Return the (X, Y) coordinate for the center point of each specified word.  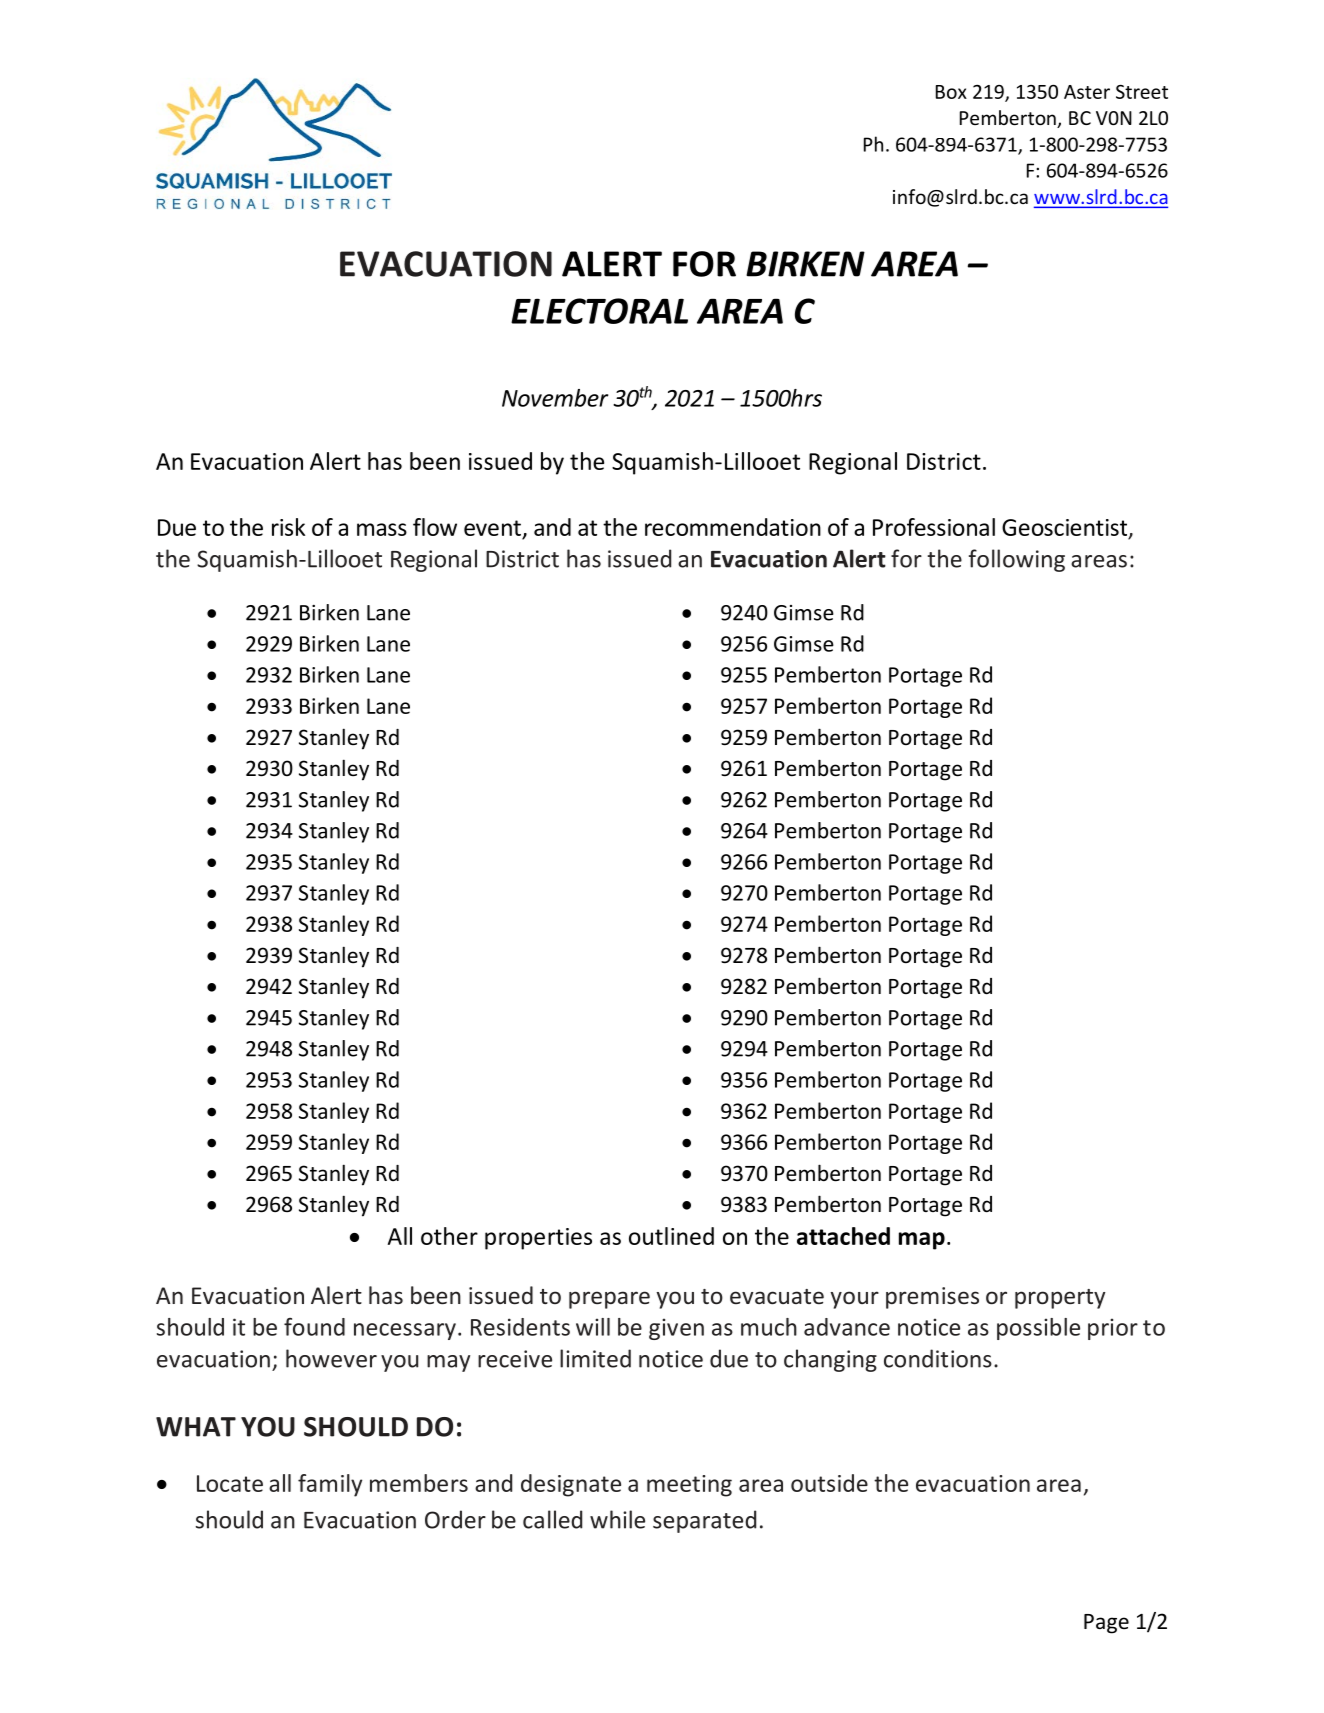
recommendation (733, 527)
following (1017, 560)
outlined (671, 1236)
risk (288, 527)
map (922, 1241)
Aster (1087, 92)
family (330, 1485)
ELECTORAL (599, 311)
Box (951, 92)
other (449, 1236)
